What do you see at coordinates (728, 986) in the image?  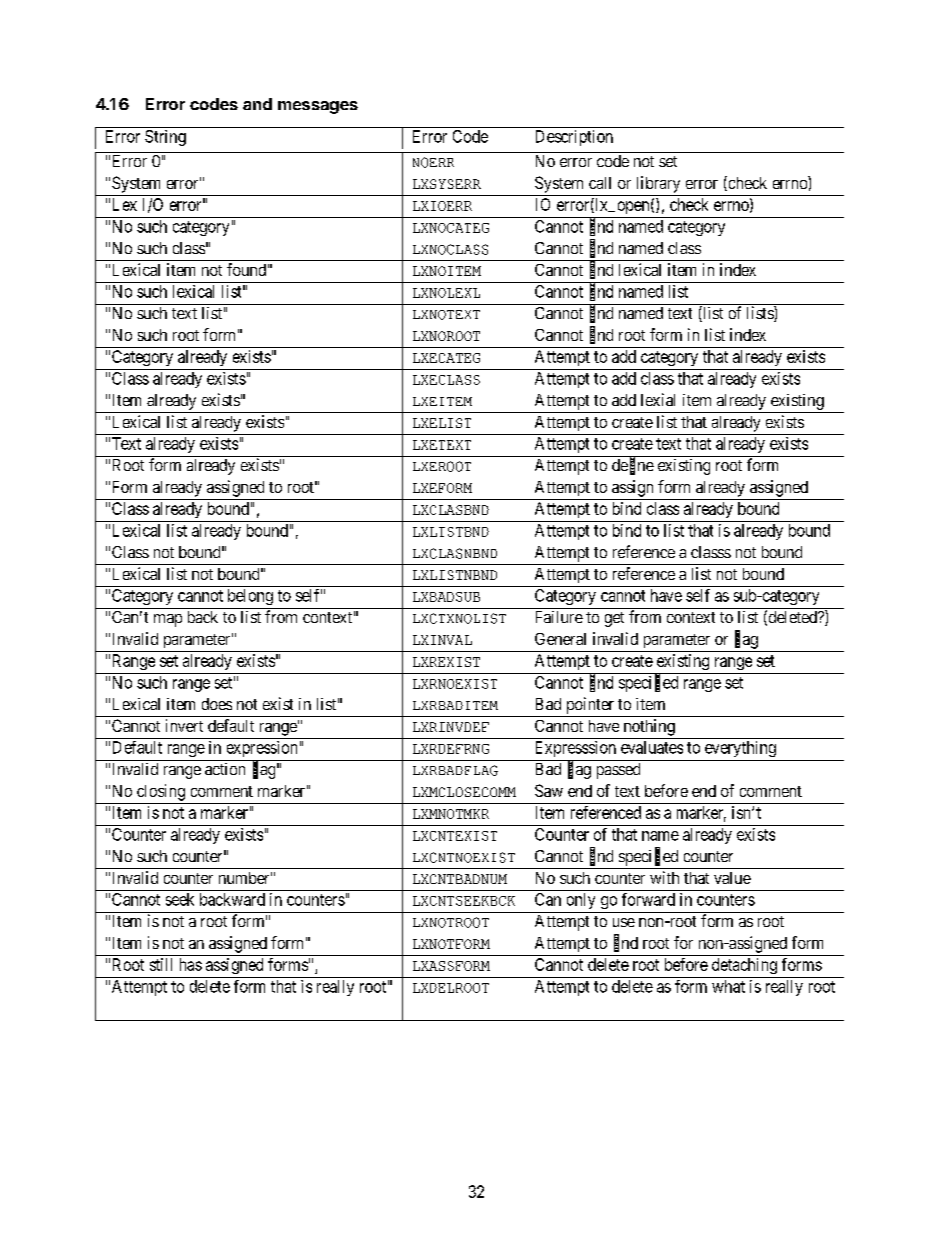 I see `what` at bounding box center [728, 986].
